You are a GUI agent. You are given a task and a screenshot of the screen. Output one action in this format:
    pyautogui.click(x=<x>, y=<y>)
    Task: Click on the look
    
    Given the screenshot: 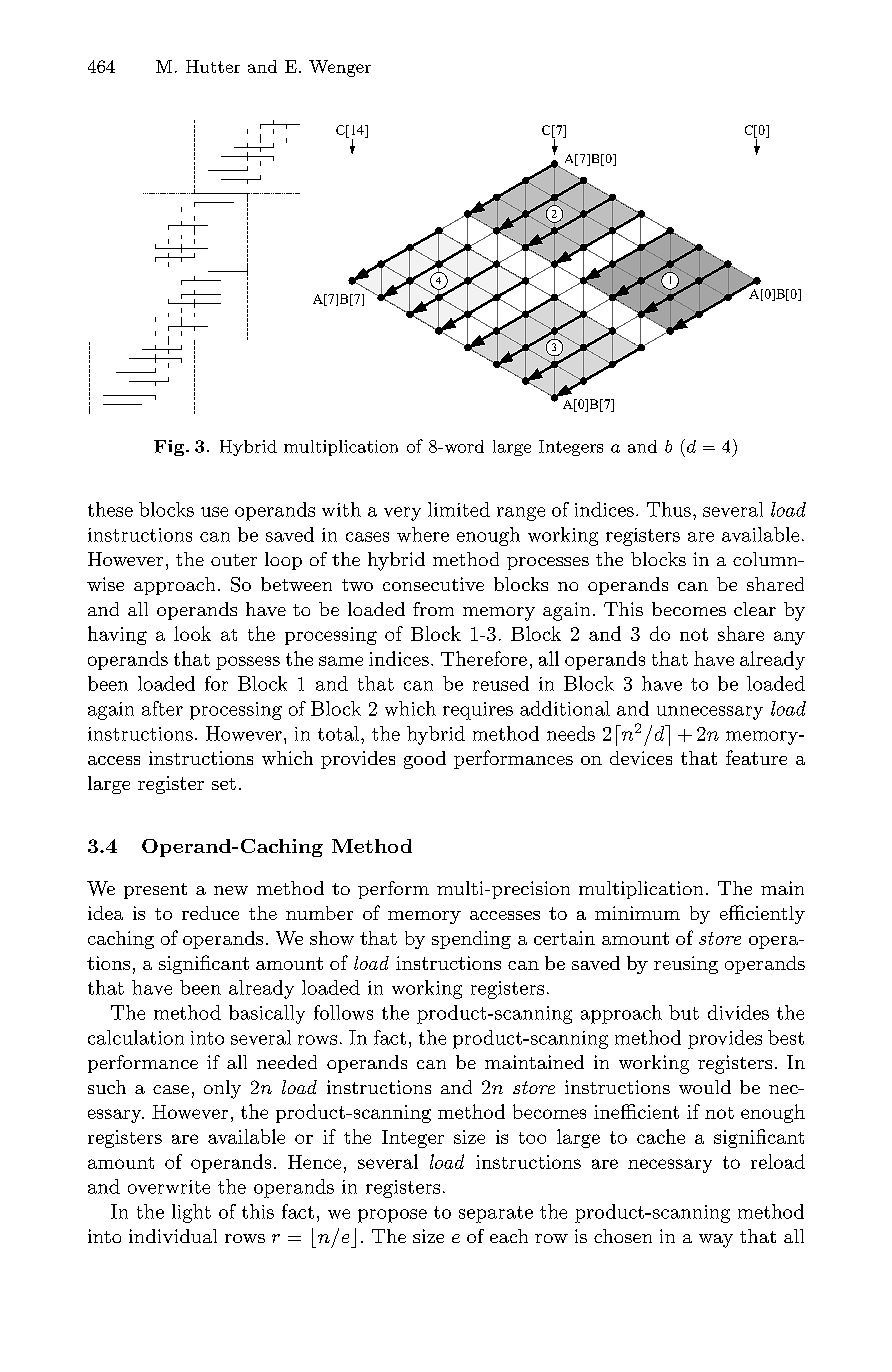 What is the action you would take?
    pyautogui.click(x=192, y=633)
